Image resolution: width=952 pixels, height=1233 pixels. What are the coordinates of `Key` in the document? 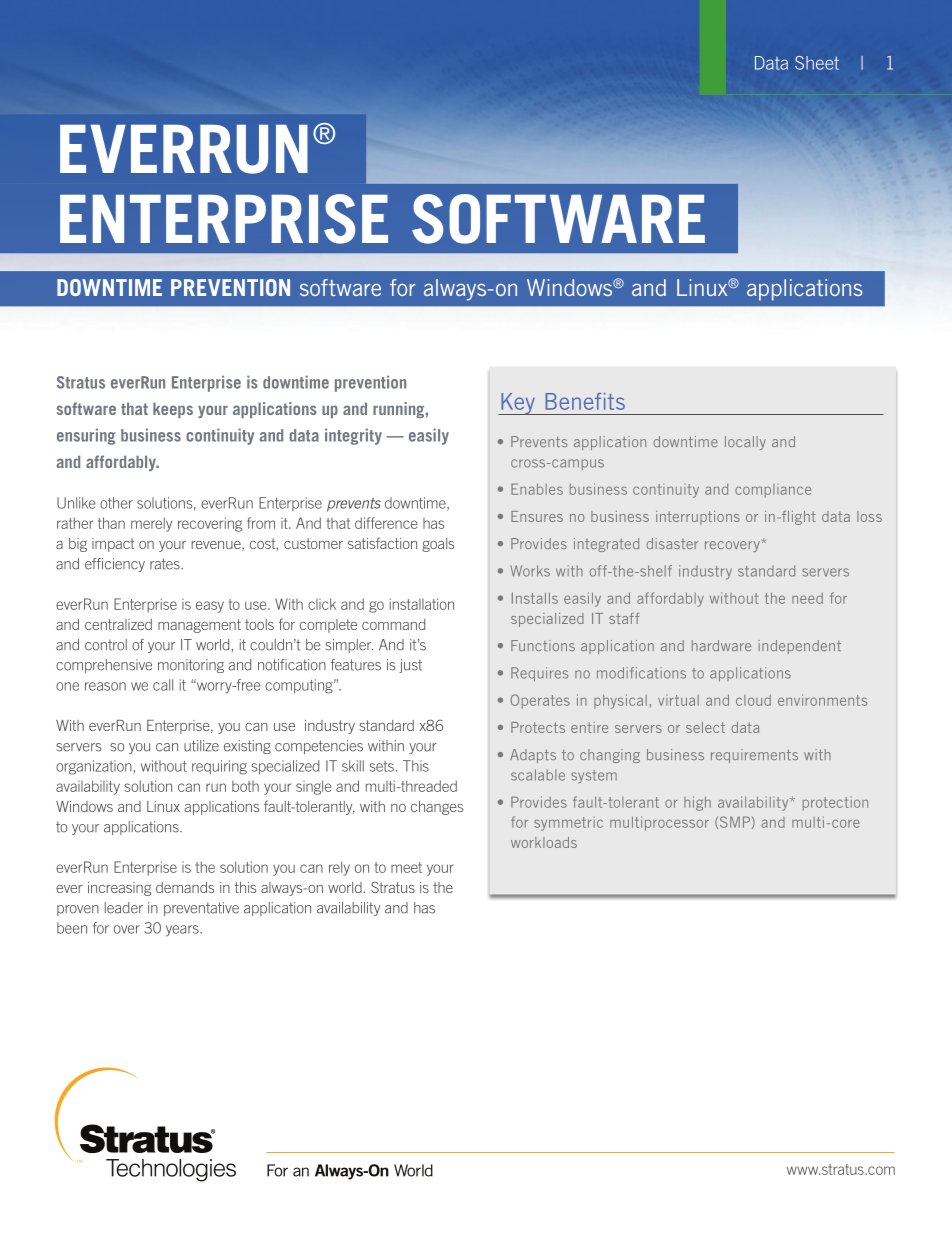 It's located at (518, 404).
